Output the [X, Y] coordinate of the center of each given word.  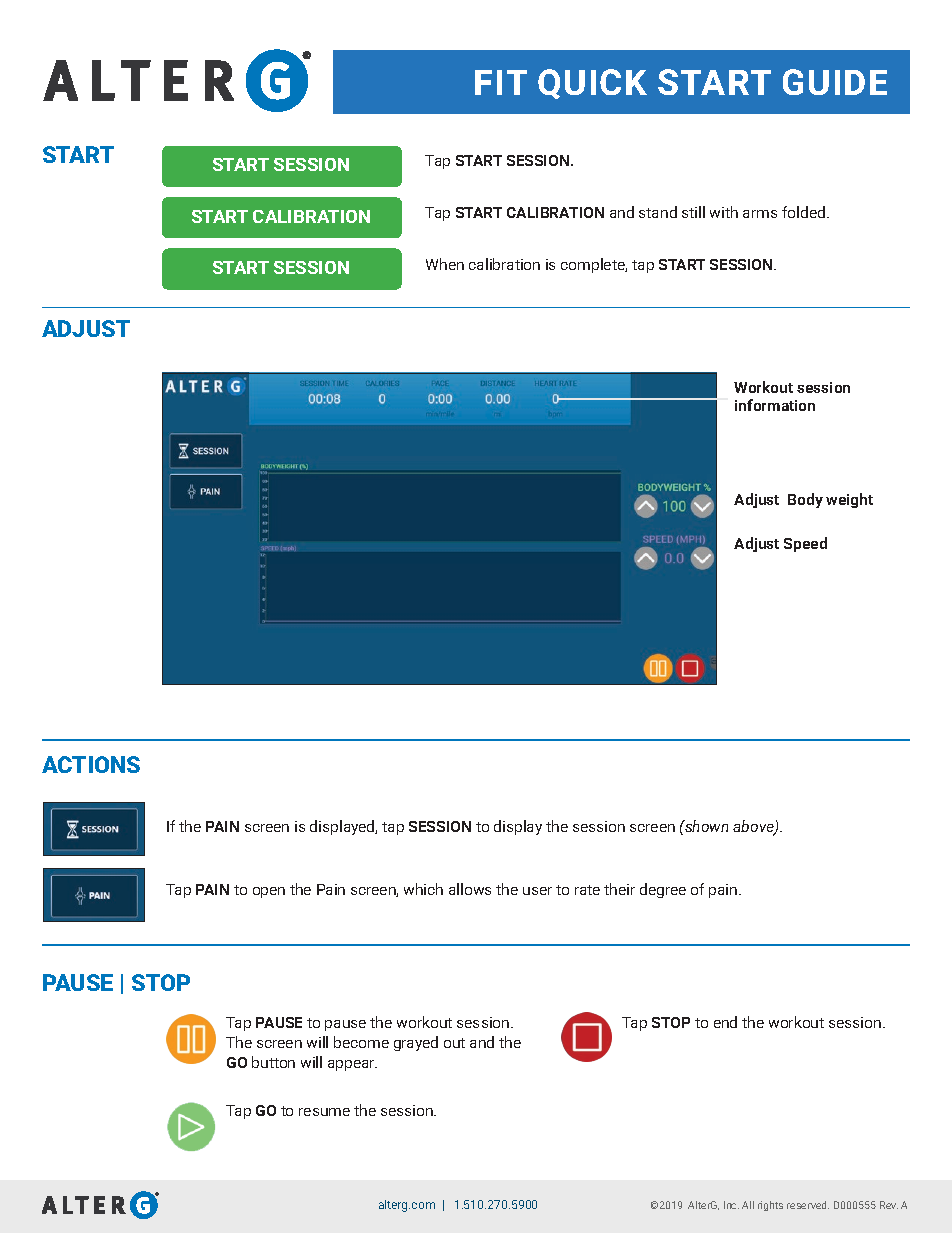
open [269, 892]
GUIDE [835, 82]
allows [470, 889]
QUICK [592, 84]
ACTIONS [91, 764]
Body [805, 500]
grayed [416, 1043]
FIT [501, 82]
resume [324, 1112]
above [754, 827]
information [775, 405]
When [445, 264]
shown [705, 826]
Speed [805, 544]
